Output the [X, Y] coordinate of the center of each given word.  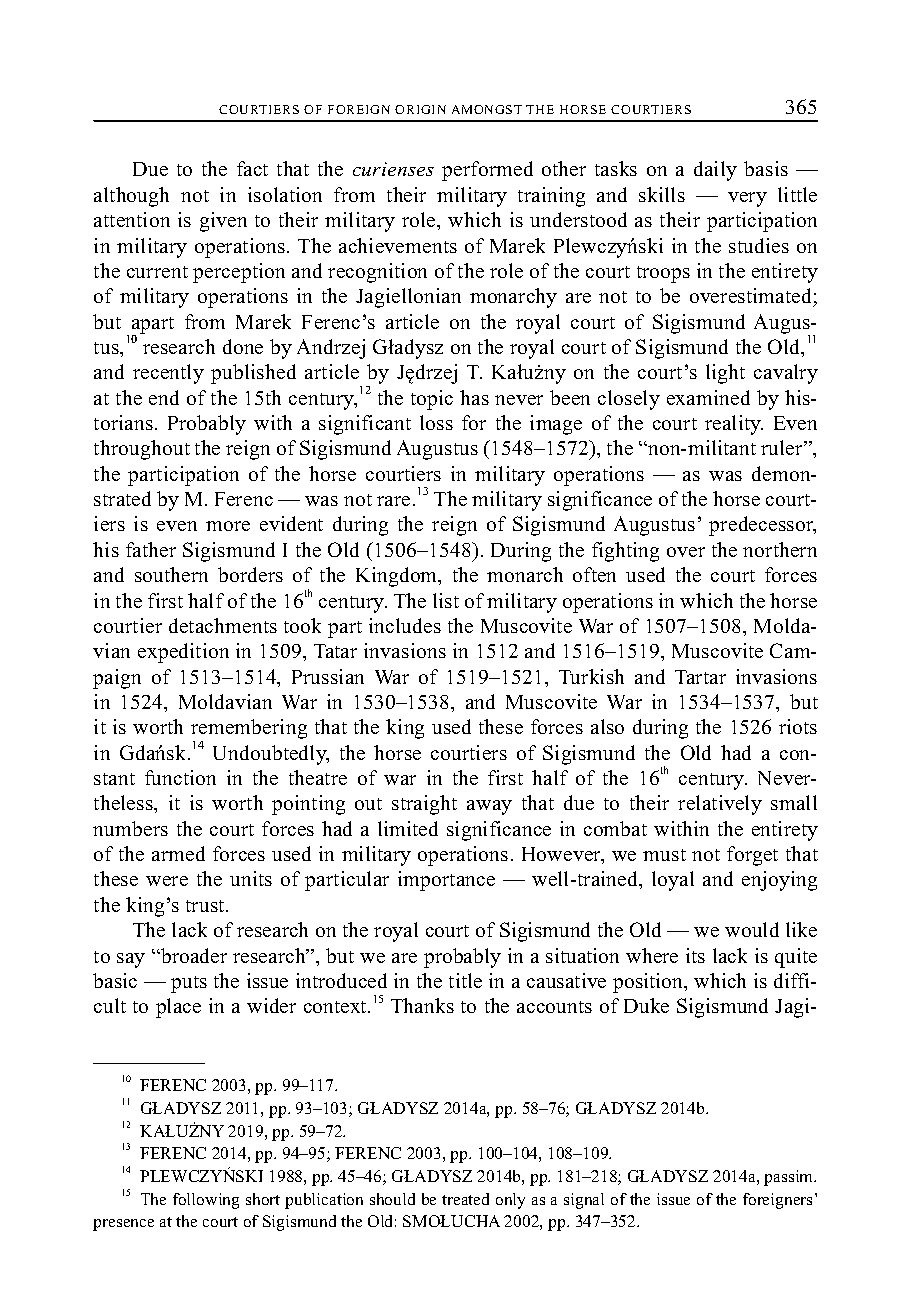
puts [189, 984]
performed [487, 171]
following [206, 1201]
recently [168, 374]
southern [171, 574]
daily [715, 171]
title [465, 980]
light [725, 374]
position [649, 983]
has [474, 397]
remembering [249, 730]
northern [780, 549]
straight [424, 805]
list [446, 600]
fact [252, 168]
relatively [720, 805]
